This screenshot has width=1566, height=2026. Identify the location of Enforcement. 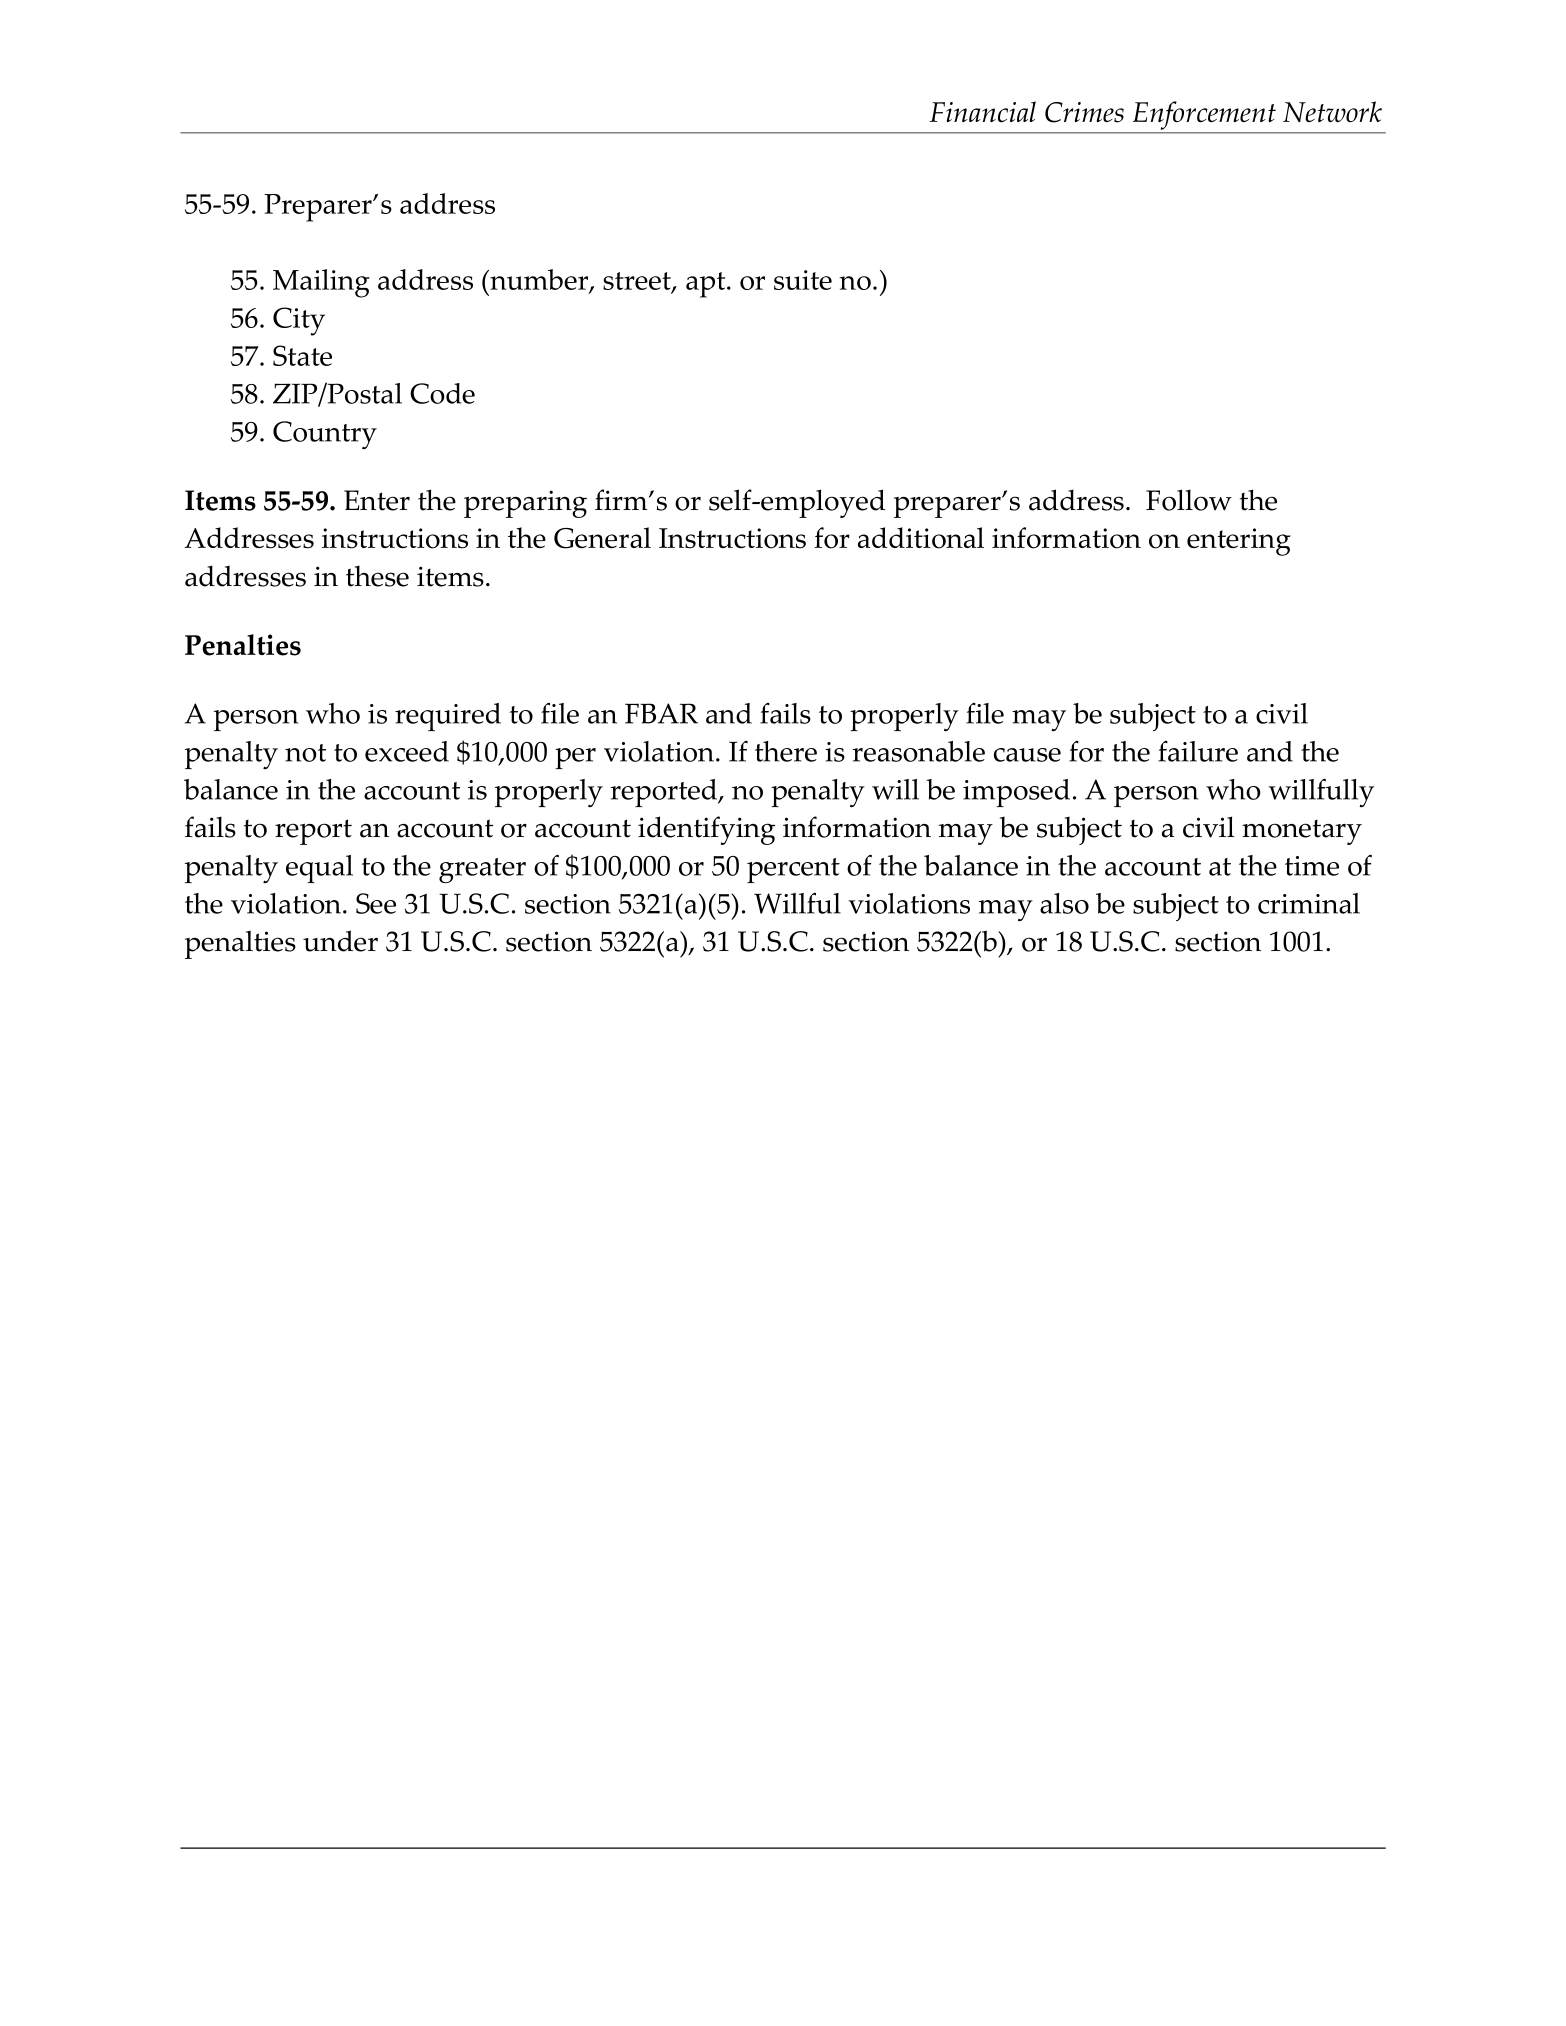
(1204, 115).
